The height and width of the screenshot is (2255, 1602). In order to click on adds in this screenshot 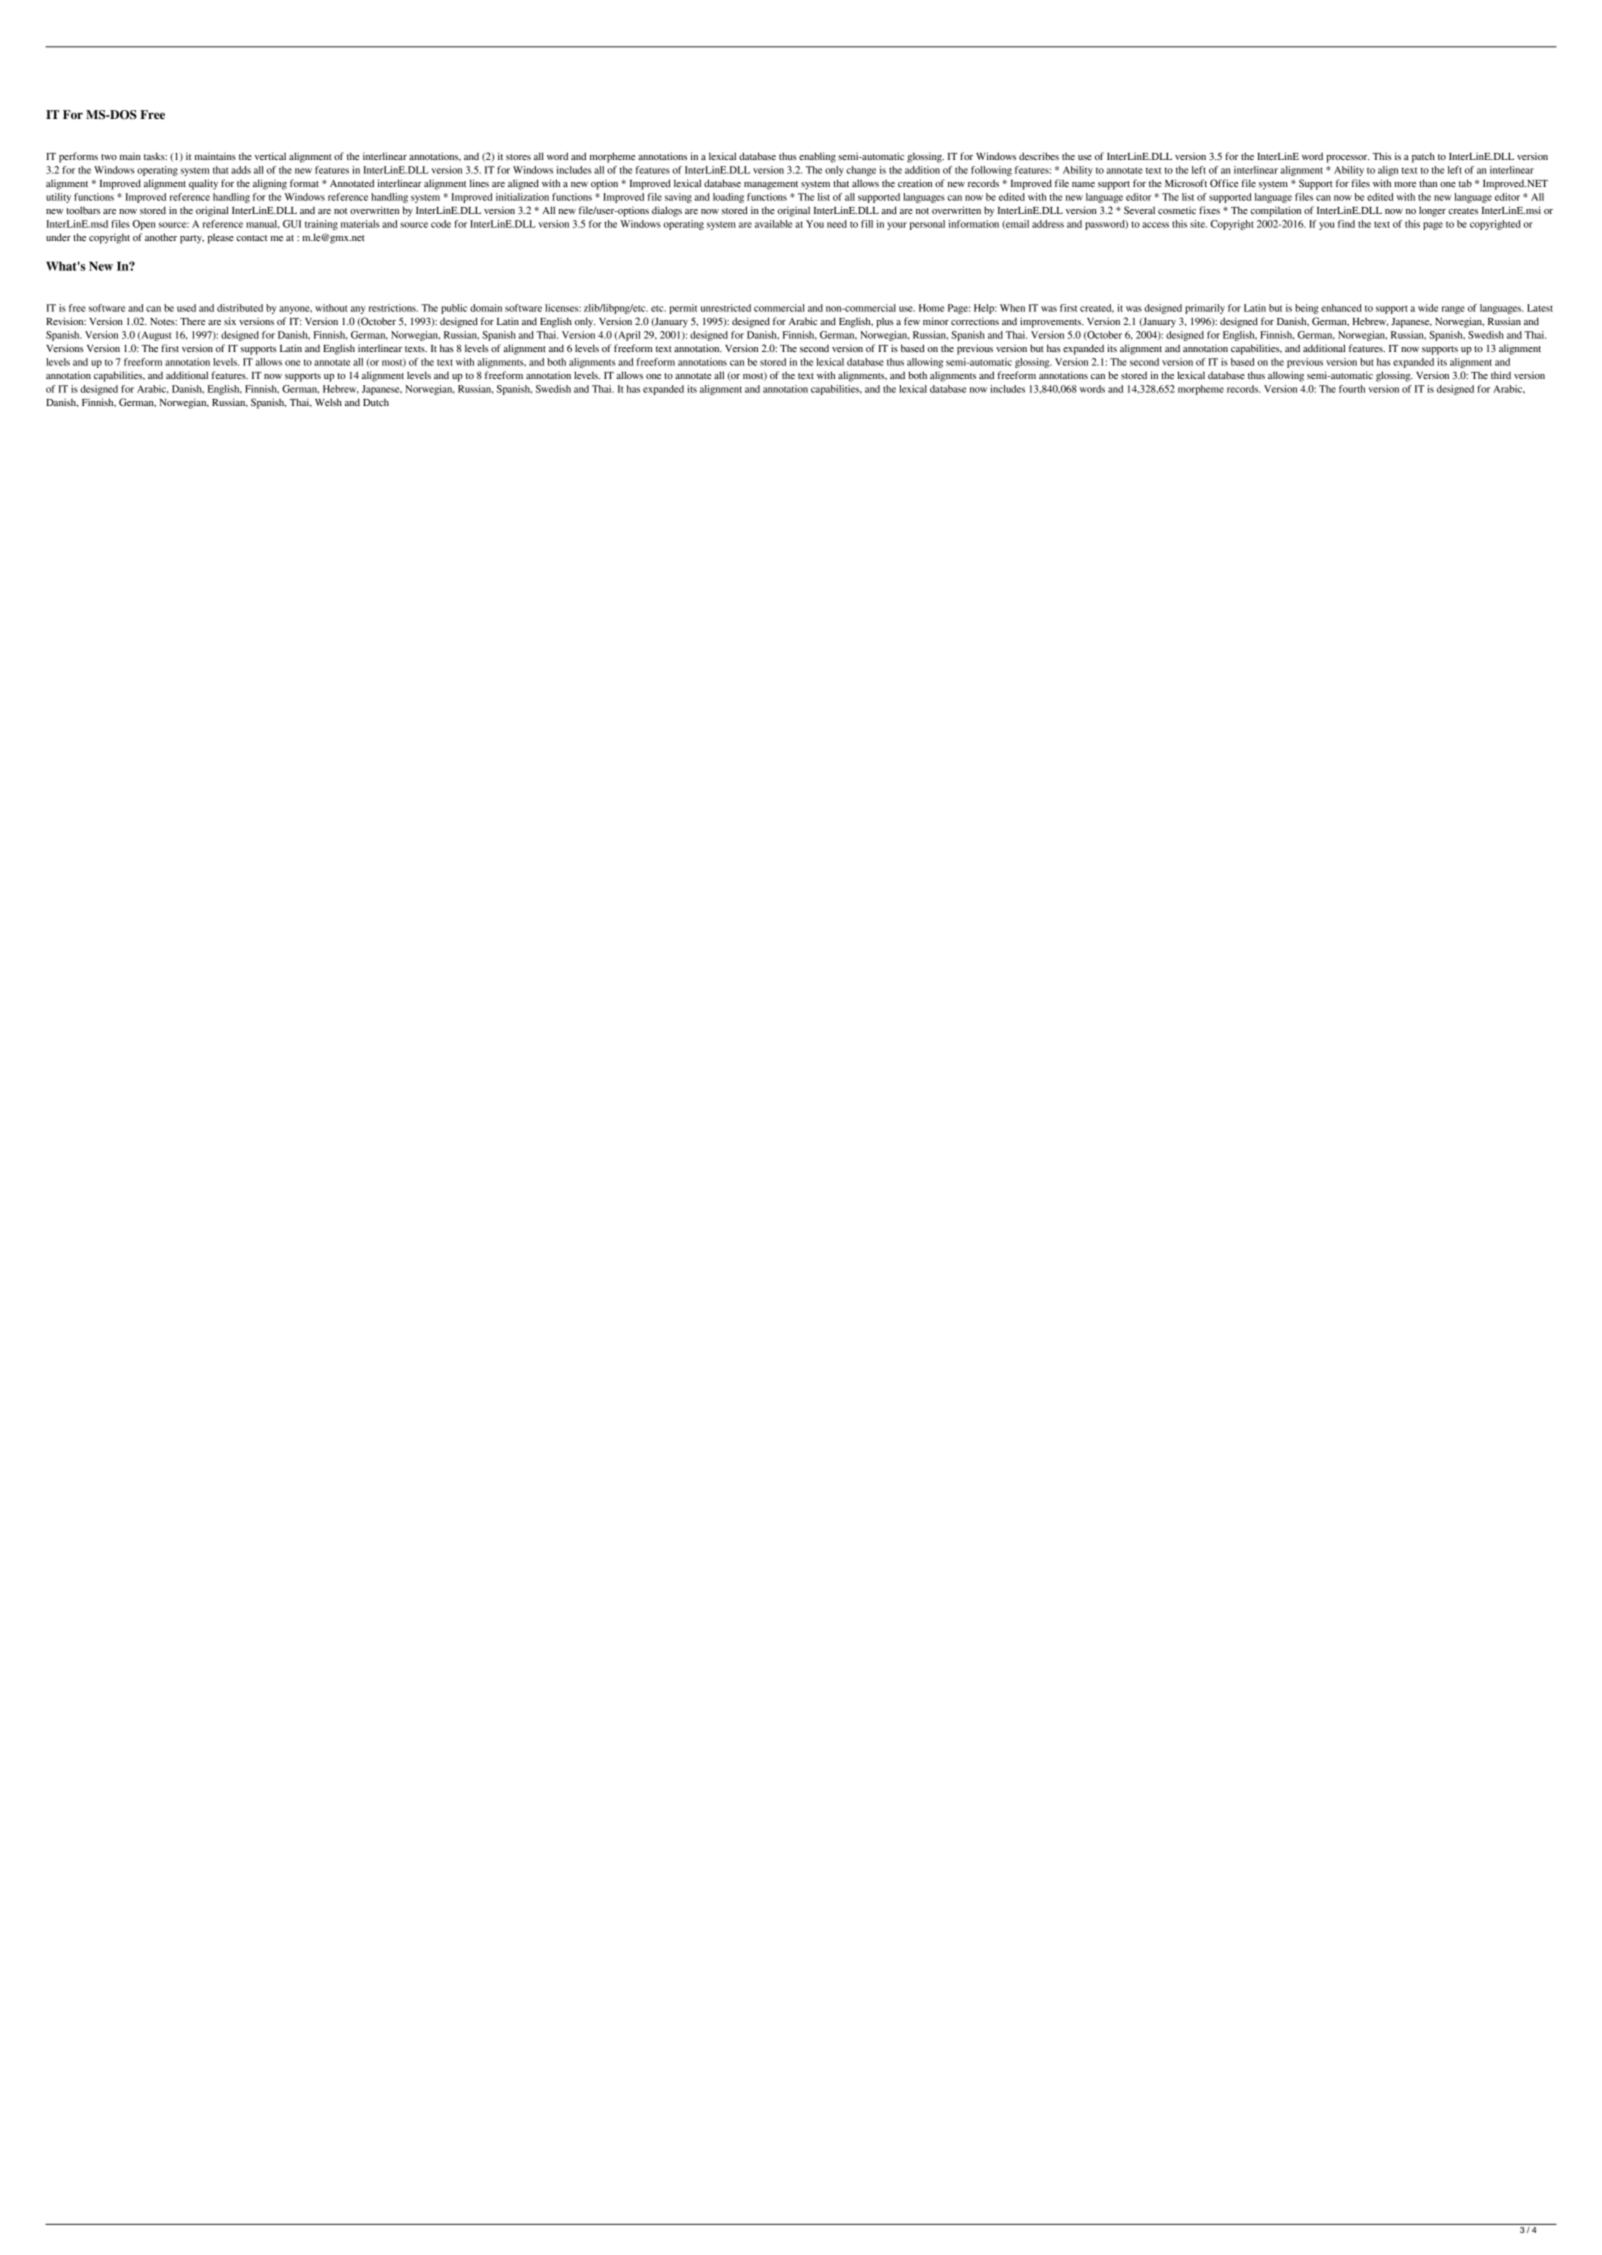, I will do `click(241, 170)`.
